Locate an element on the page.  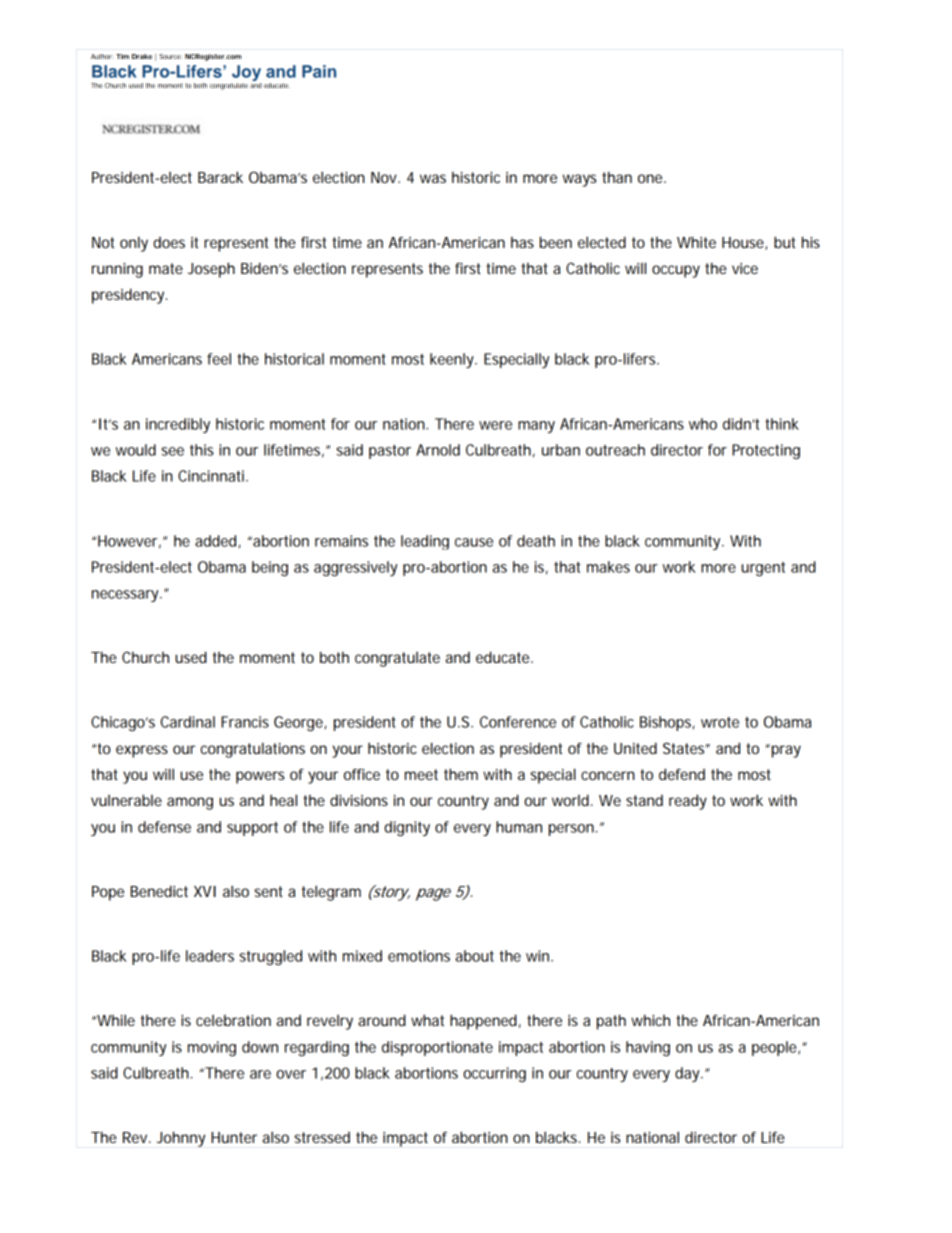
Arnold is located at coordinates (438, 450).
